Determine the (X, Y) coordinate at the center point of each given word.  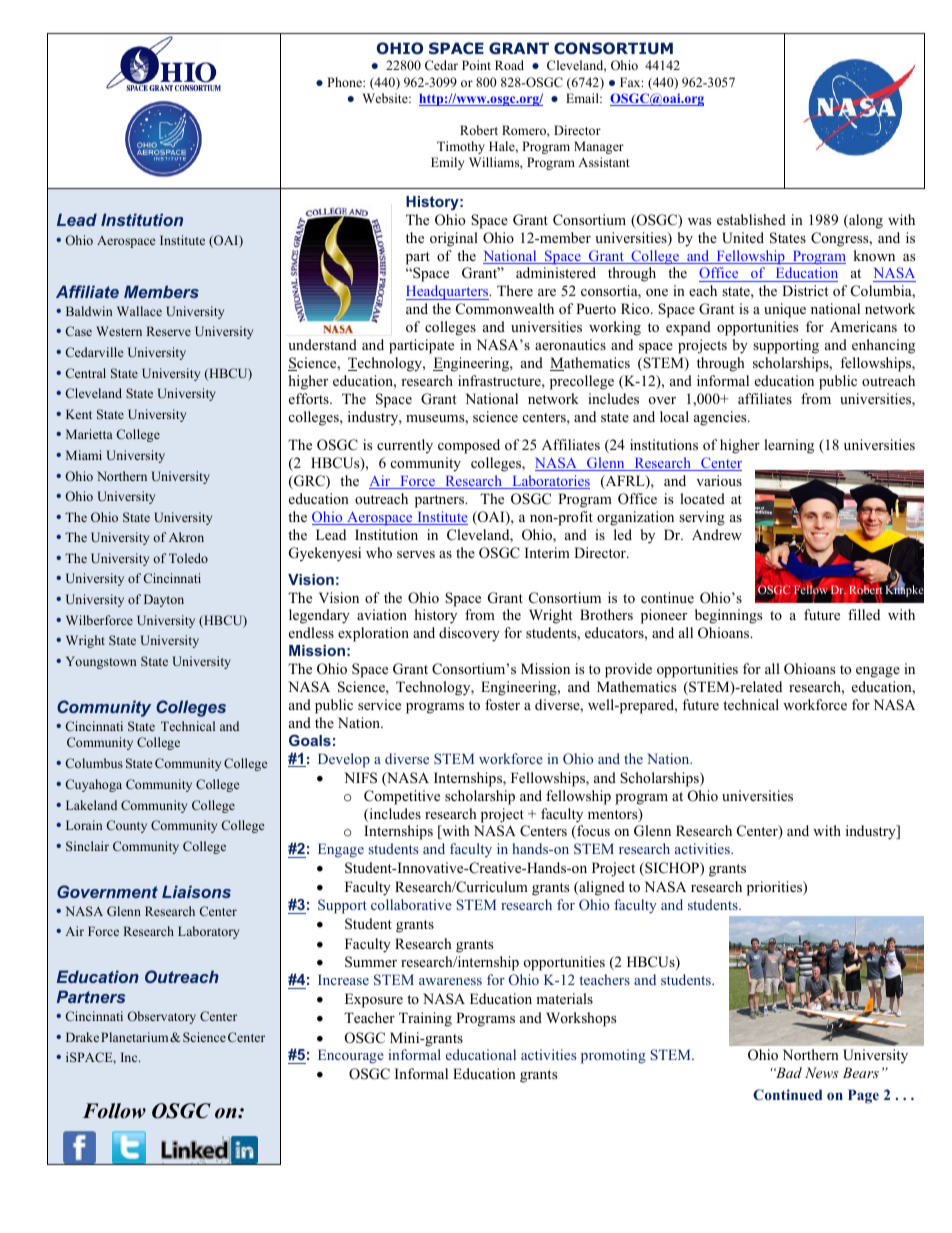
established (751, 219)
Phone (345, 82)
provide (628, 670)
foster (502, 704)
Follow (114, 1111)
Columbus (94, 763)
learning (789, 446)
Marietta (89, 434)
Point (476, 65)
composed (469, 446)
